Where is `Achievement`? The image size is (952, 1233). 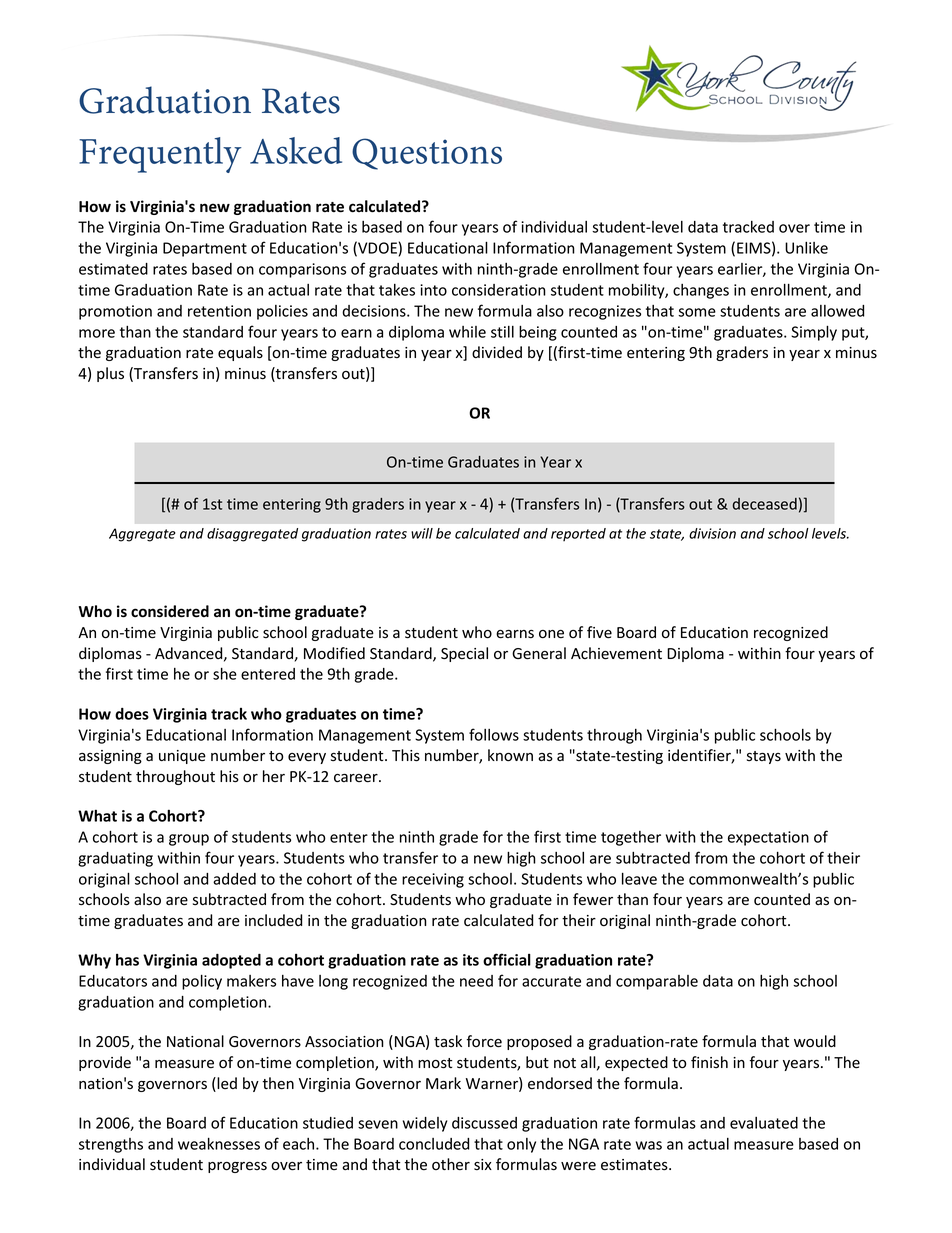
Achievement is located at coordinates (616, 653).
